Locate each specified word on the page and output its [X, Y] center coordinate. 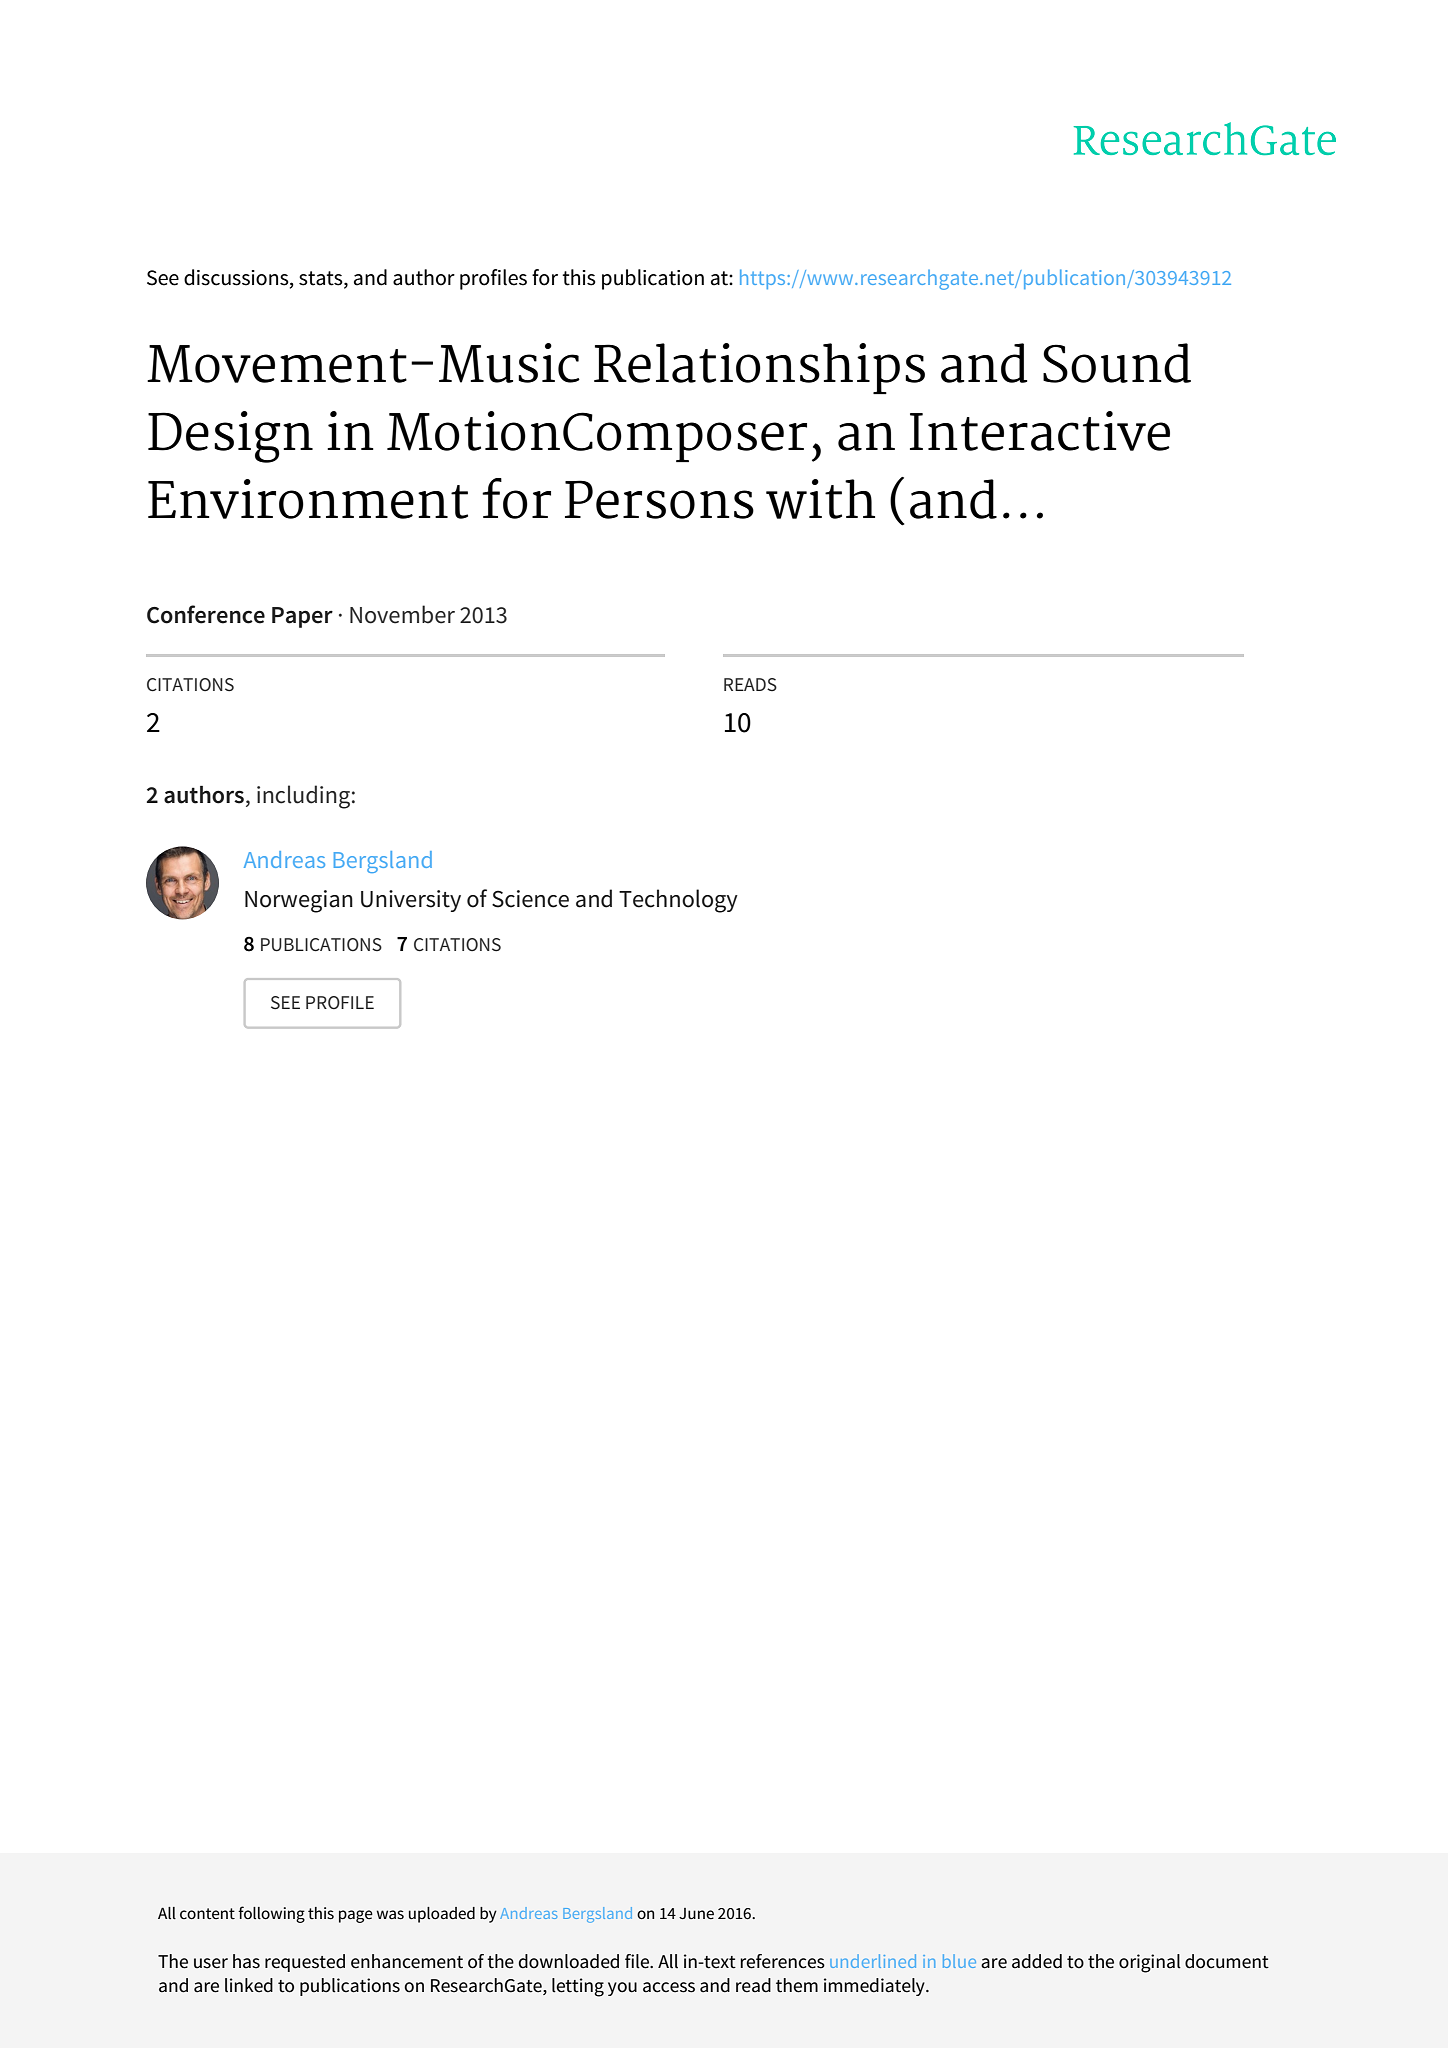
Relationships [759, 368]
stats [322, 278]
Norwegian [299, 901]
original [1150, 1963]
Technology [678, 901]
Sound [1117, 363]
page [356, 1916]
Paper [302, 617]
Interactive [1040, 431]
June [696, 1913]
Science [530, 899]
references [783, 1961]
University [411, 901]
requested [305, 1963]
